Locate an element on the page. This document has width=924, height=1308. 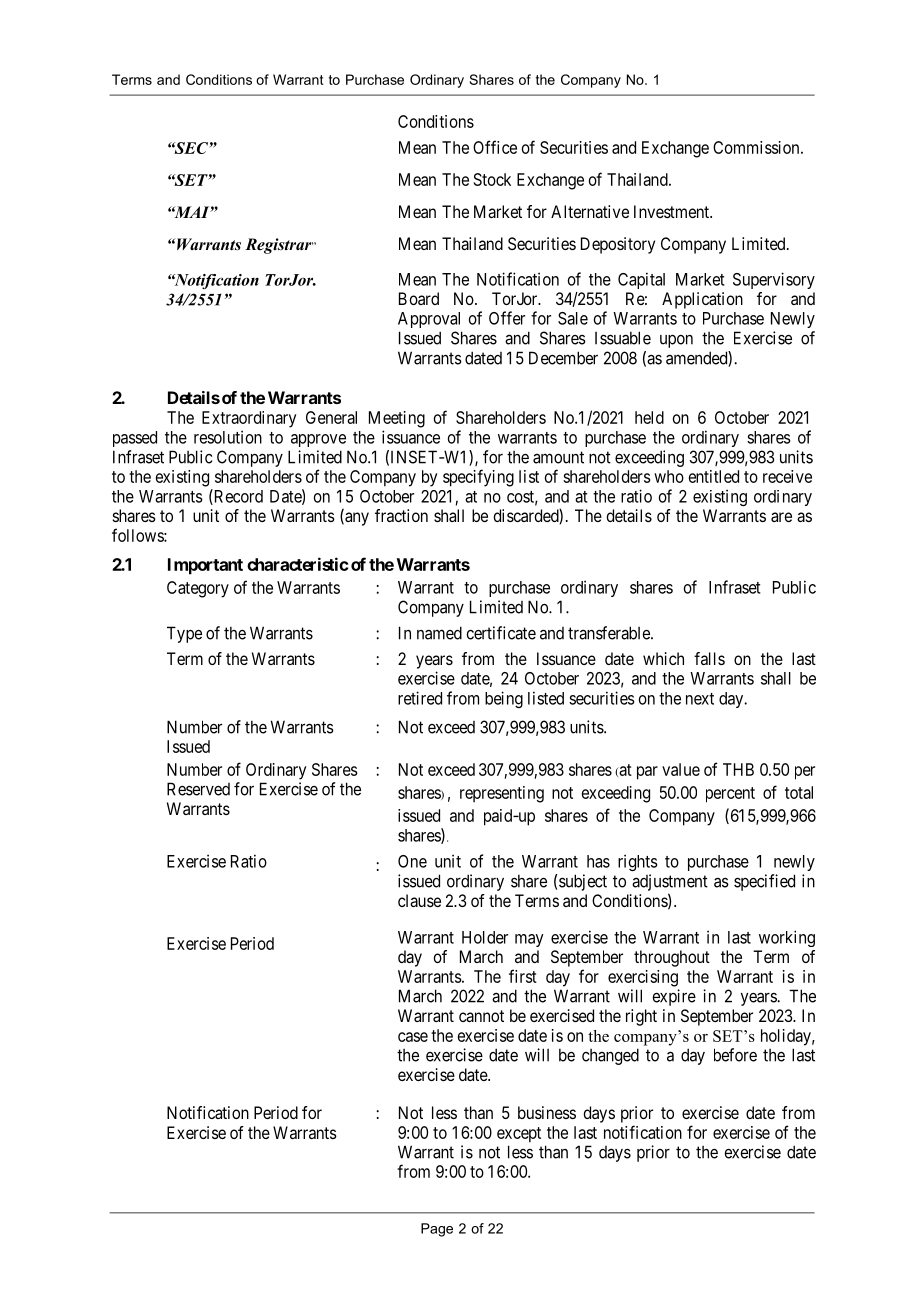
specifying is located at coordinates (478, 478).
